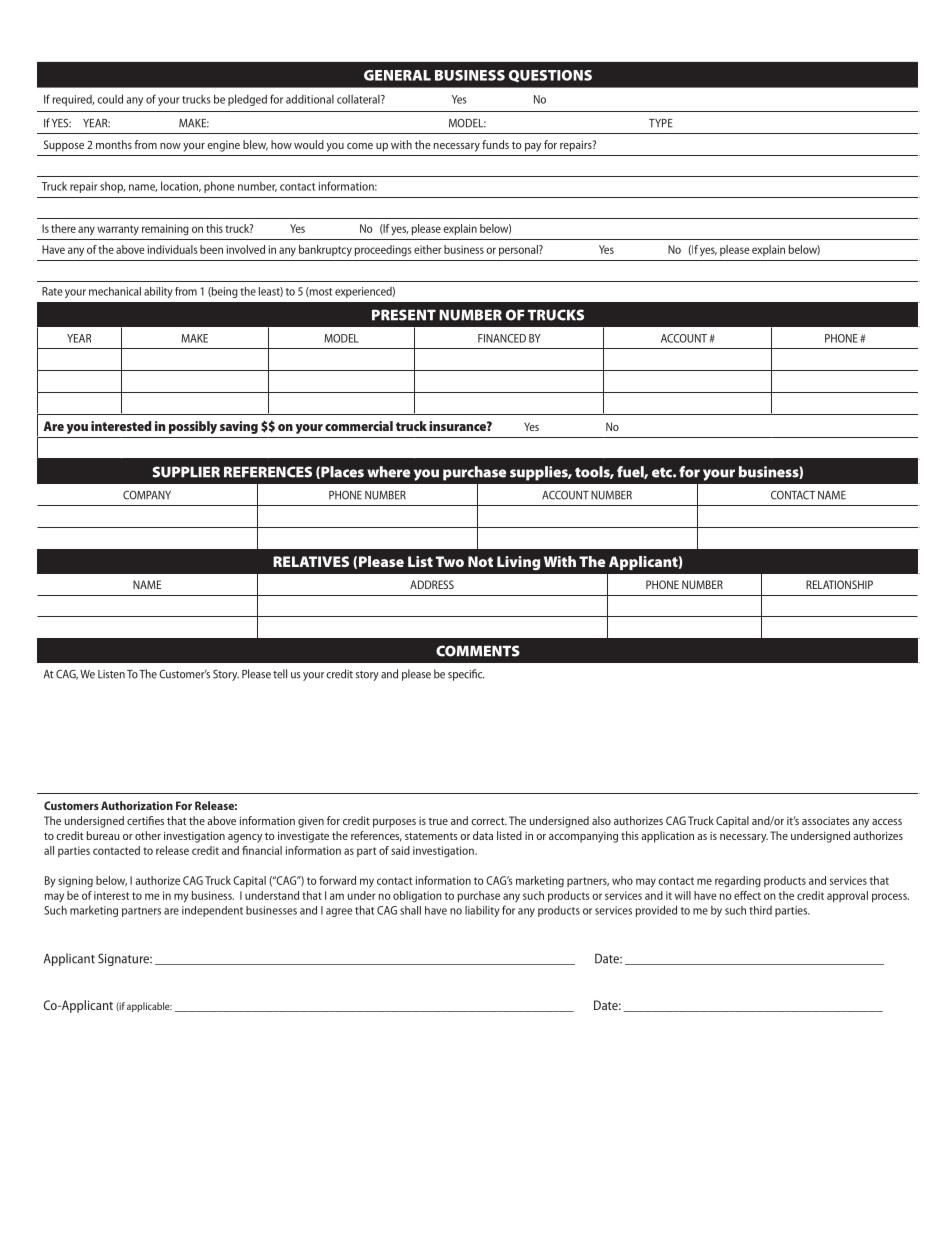  I want to click on RELATIONSHIP, so click(839, 584).
